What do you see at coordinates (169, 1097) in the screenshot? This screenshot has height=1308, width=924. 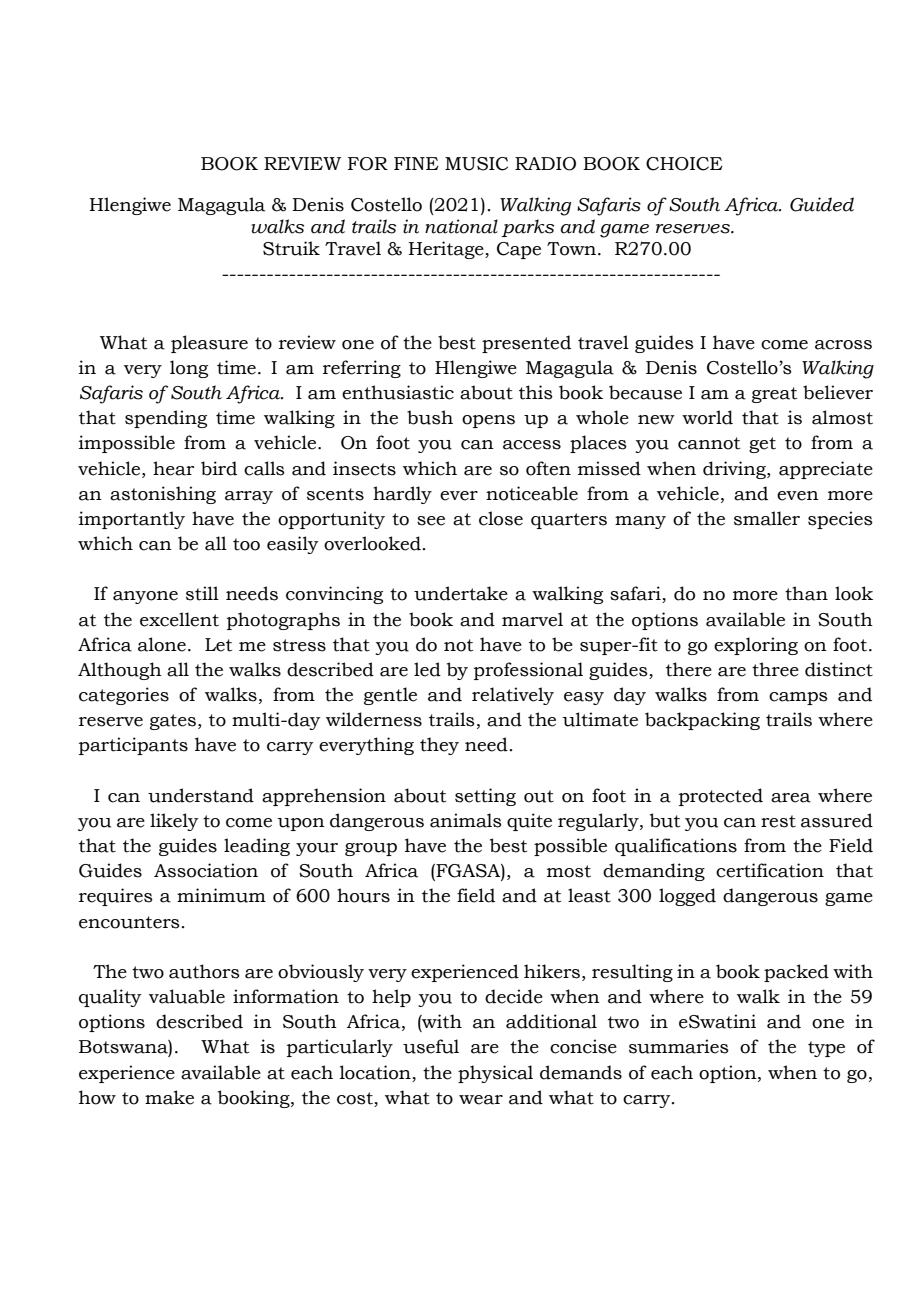 I see `make` at bounding box center [169, 1097].
